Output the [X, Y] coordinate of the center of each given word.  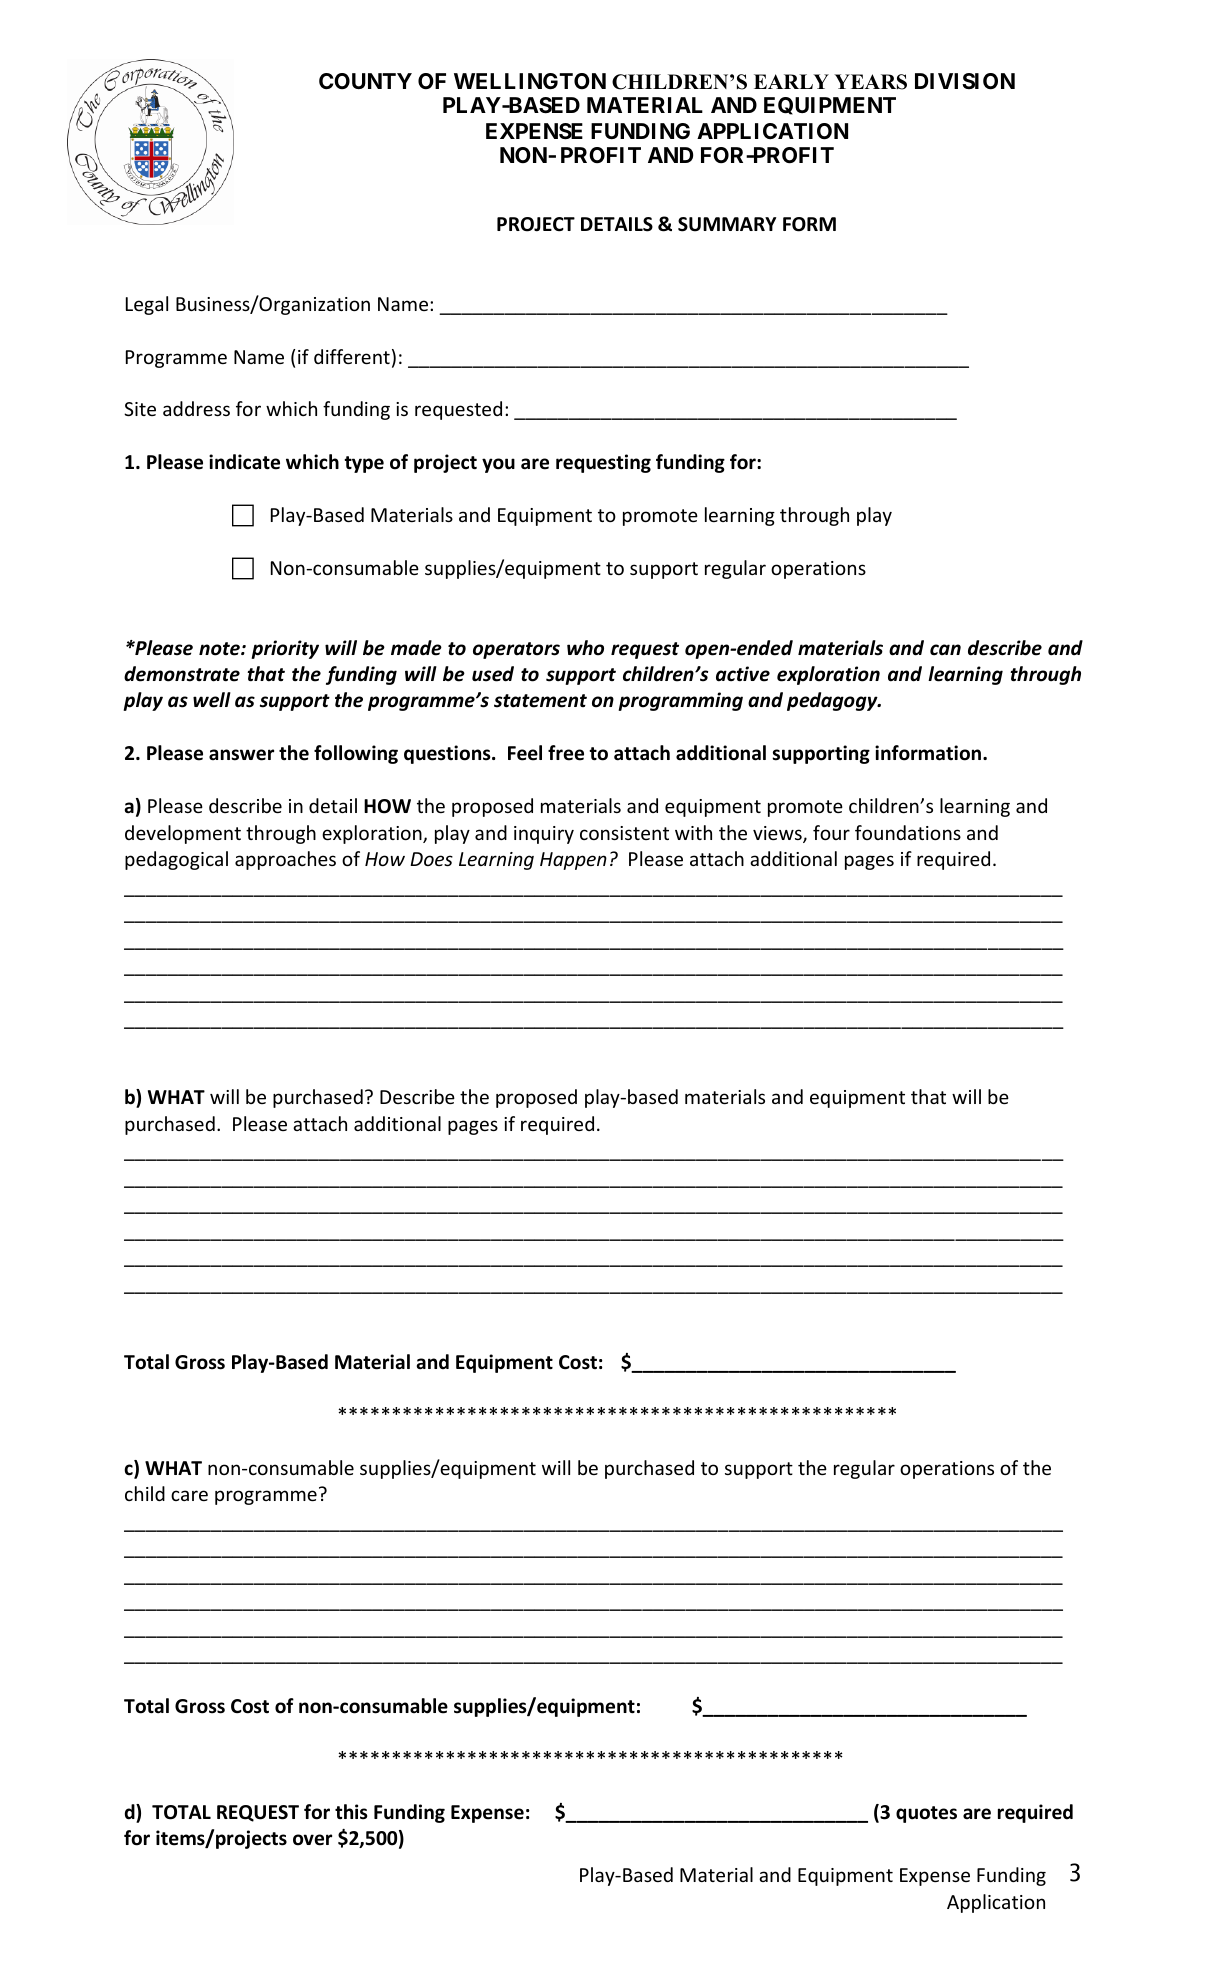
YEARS [870, 82]
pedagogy [833, 701]
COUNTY [365, 81]
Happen [573, 861]
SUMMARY [727, 224]
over [312, 1840]
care [189, 1495]
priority [285, 649]
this [351, 1812]
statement [540, 701]
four [831, 832]
